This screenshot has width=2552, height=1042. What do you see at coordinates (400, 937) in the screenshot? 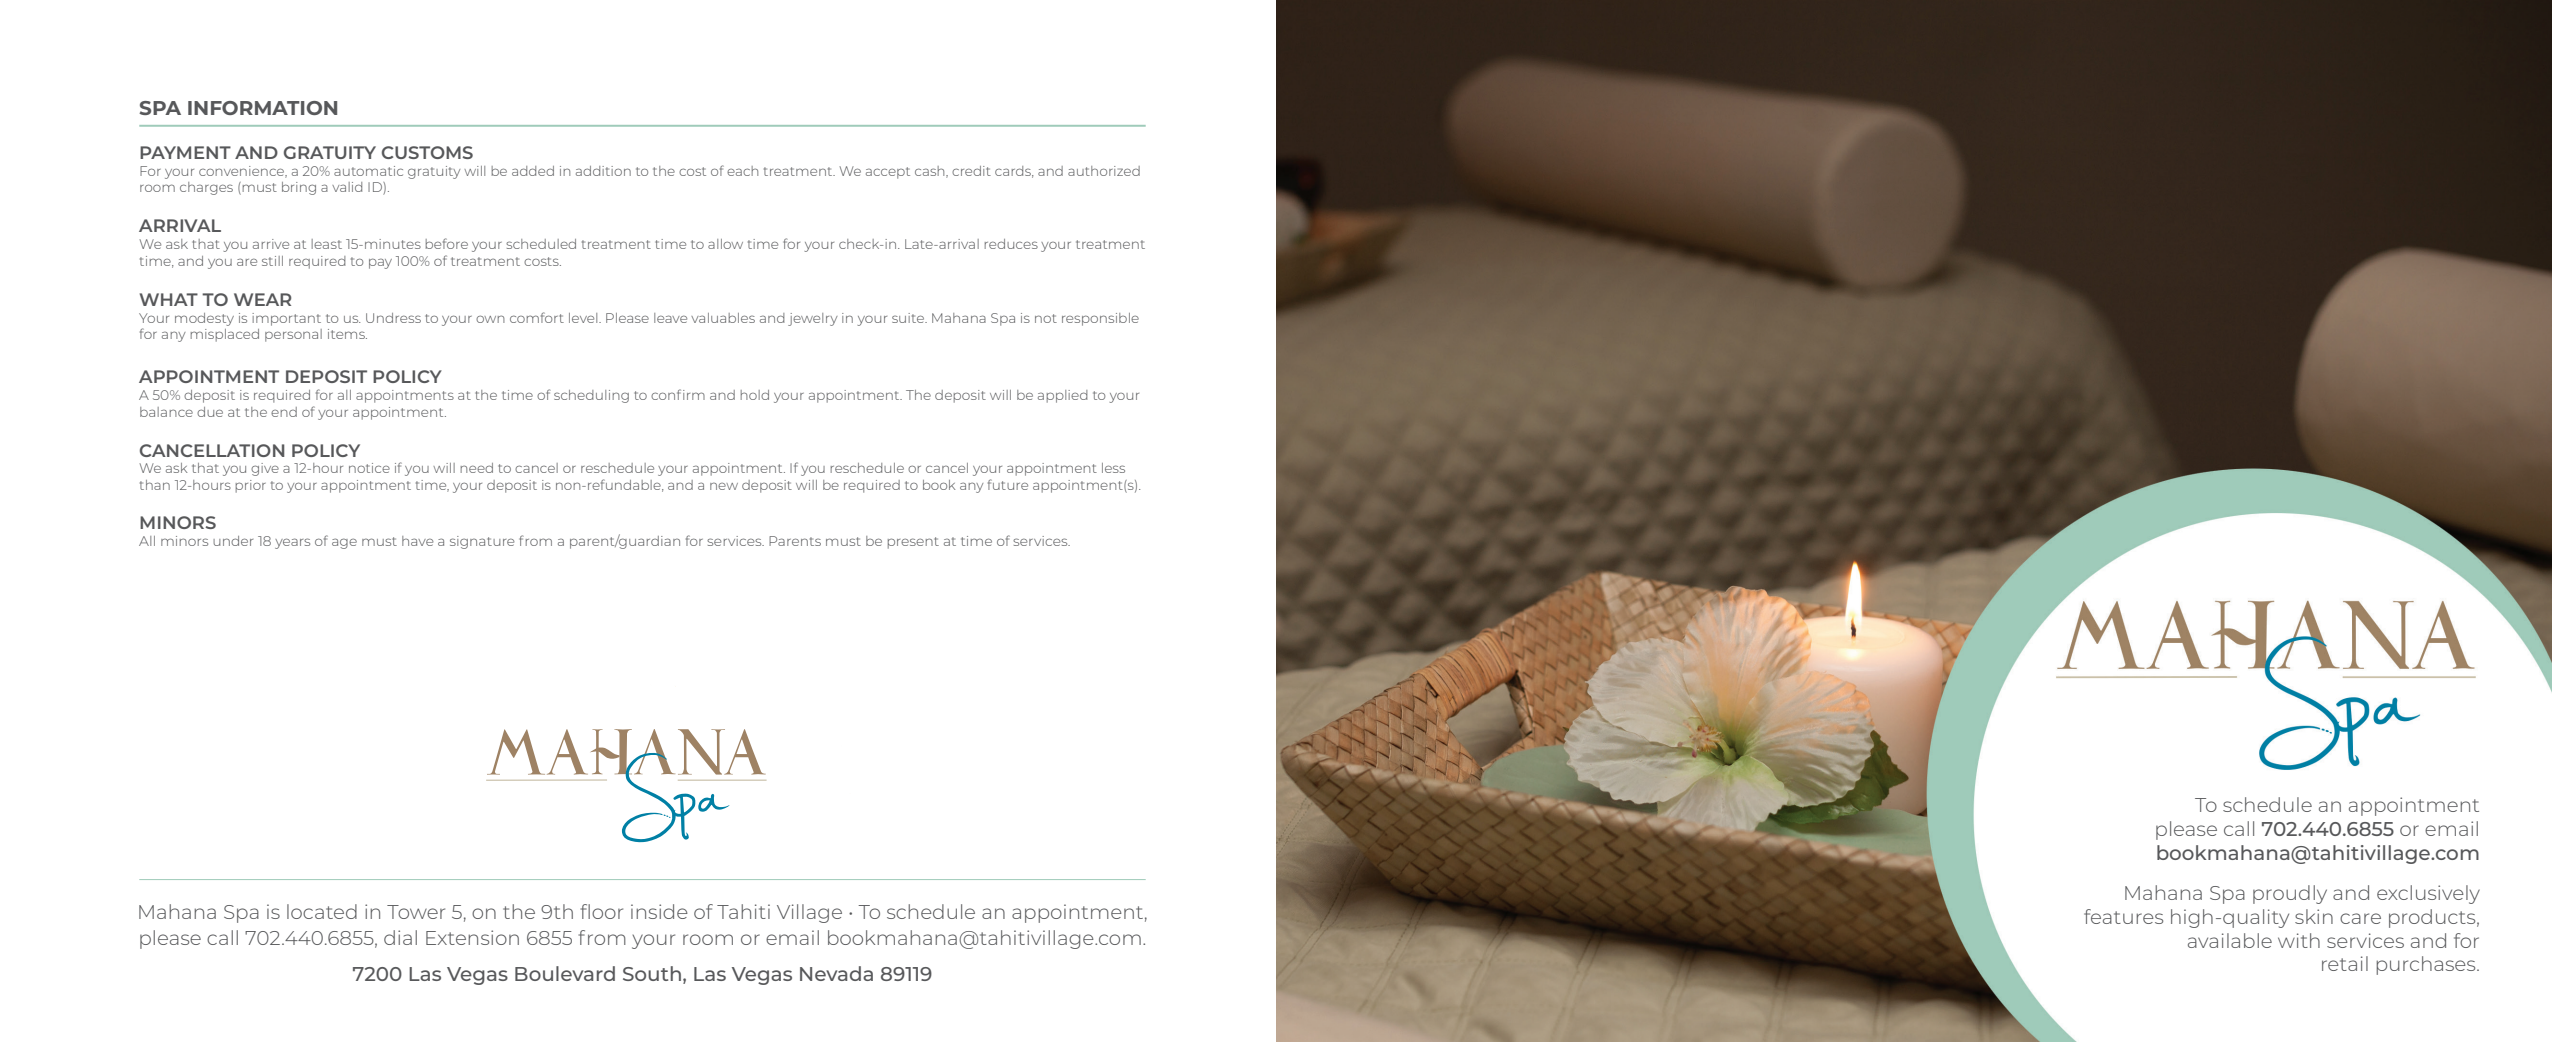
I see `dial` at bounding box center [400, 937].
